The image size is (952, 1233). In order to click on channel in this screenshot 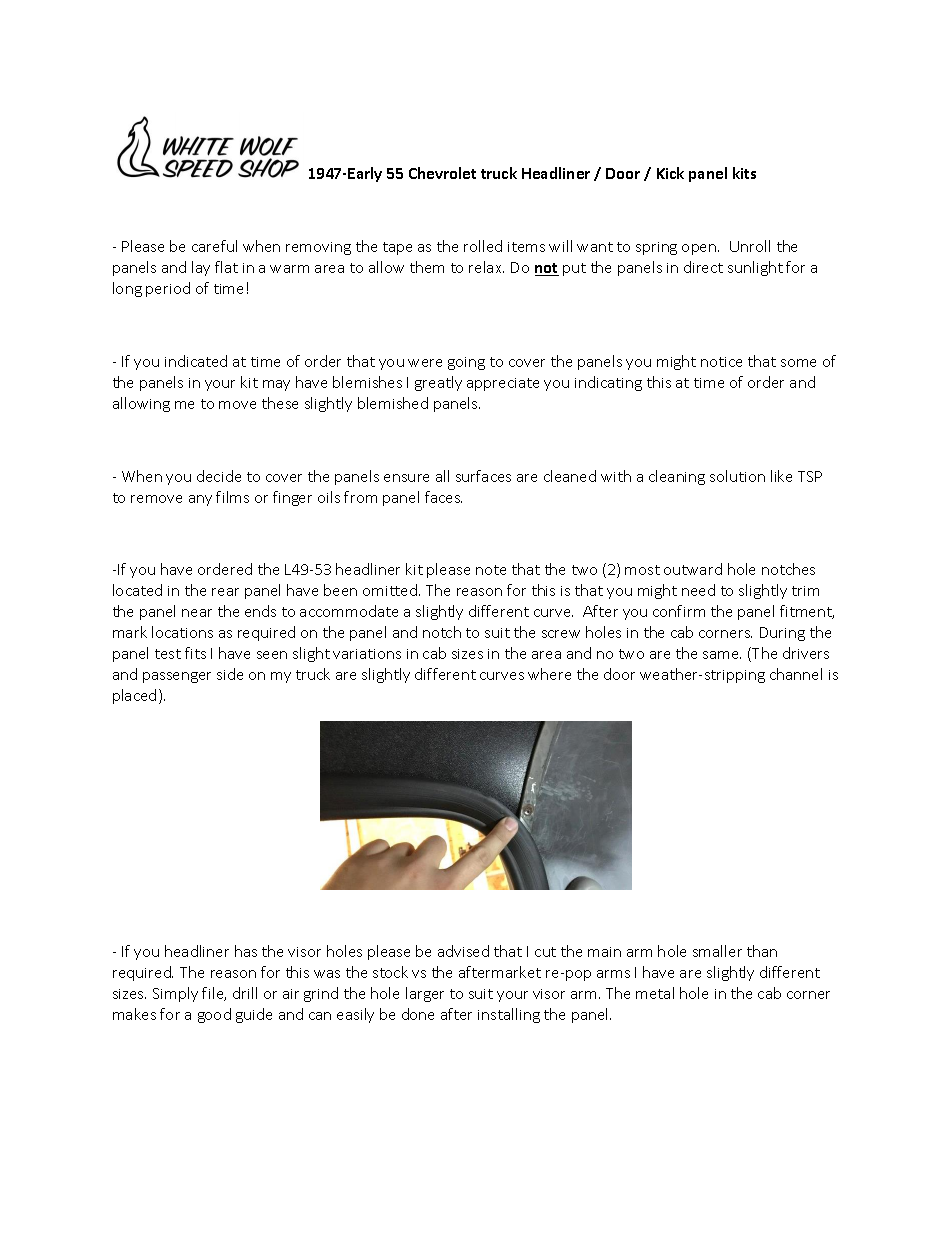, I will do `click(796, 674)`.
